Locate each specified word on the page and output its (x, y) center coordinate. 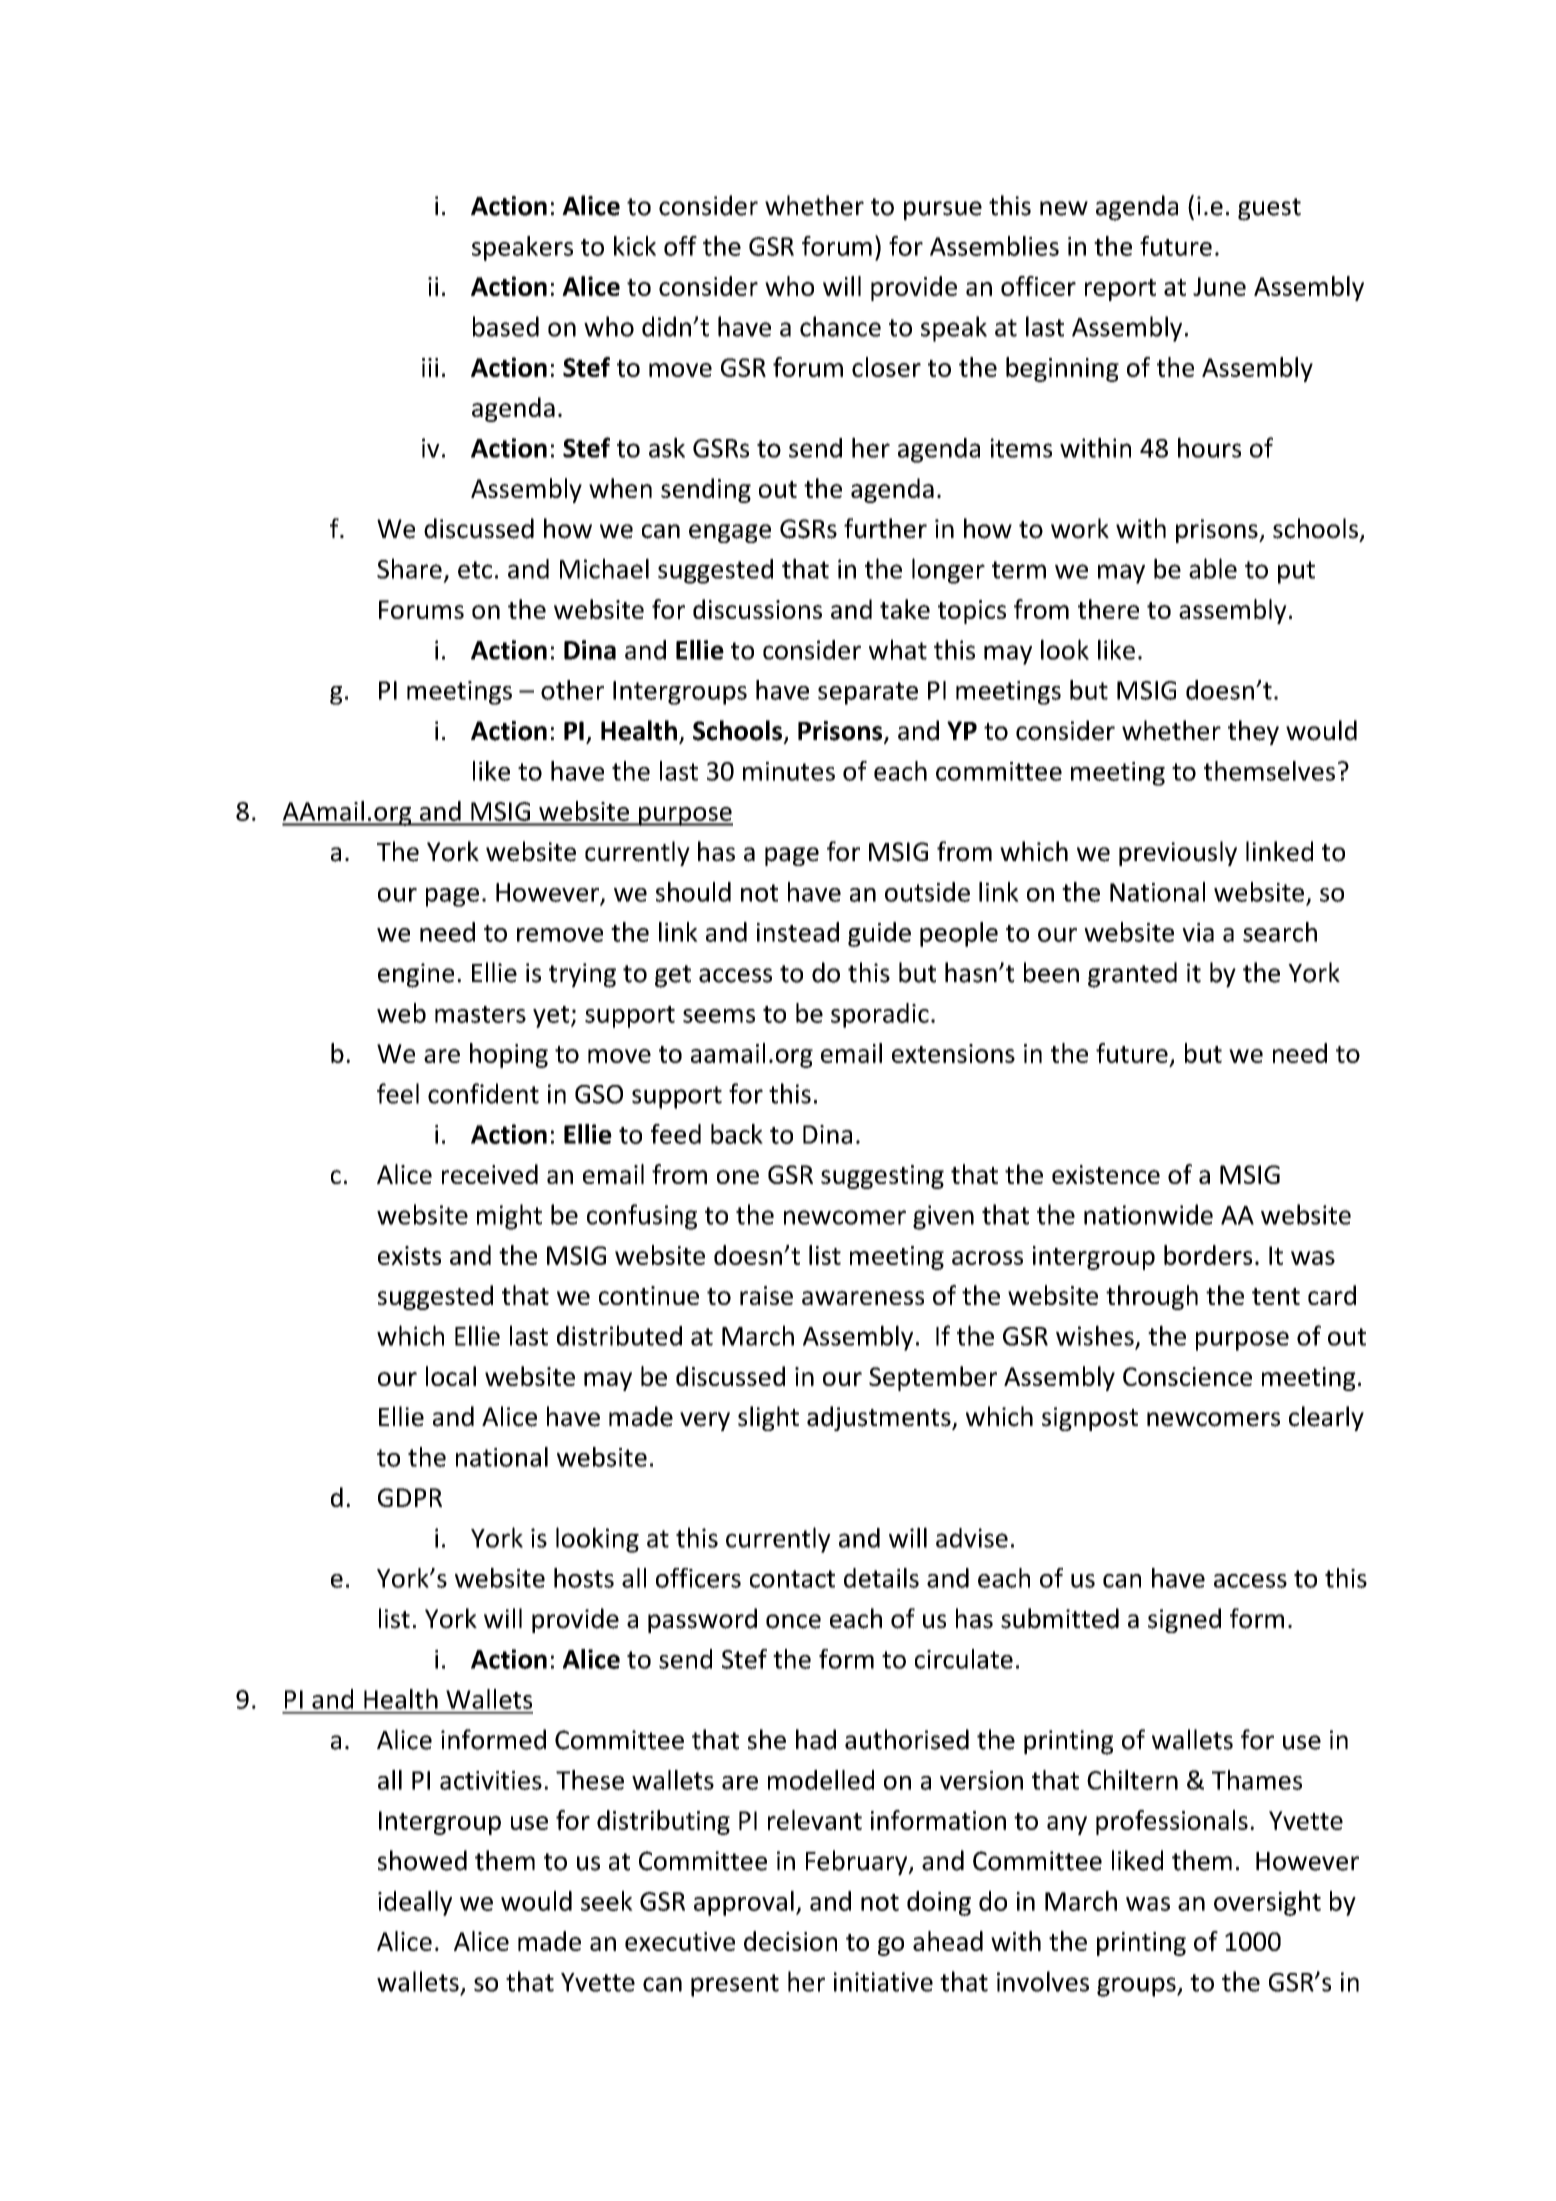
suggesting (882, 1177)
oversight (1267, 1903)
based (506, 326)
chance (840, 326)
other (572, 690)
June (1219, 286)
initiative (883, 1982)
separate (868, 693)
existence (1106, 1174)
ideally (415, 1903)
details (881, 1578)
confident (483, 1093)
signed (1184, 1620)
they (1253, 732)
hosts (584, 1578)
